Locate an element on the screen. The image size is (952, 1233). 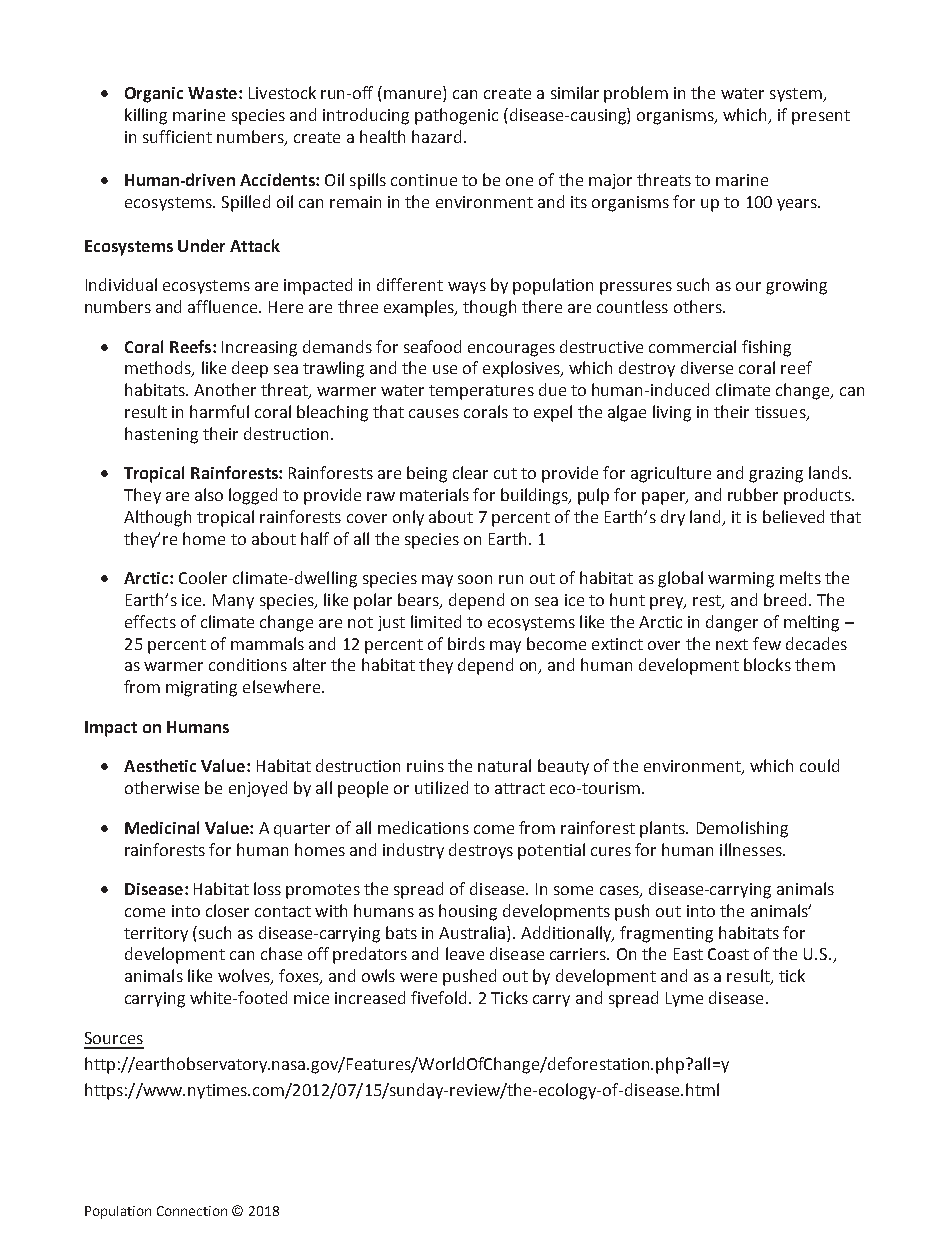
fivefold is located at coordinates (440, 997).
